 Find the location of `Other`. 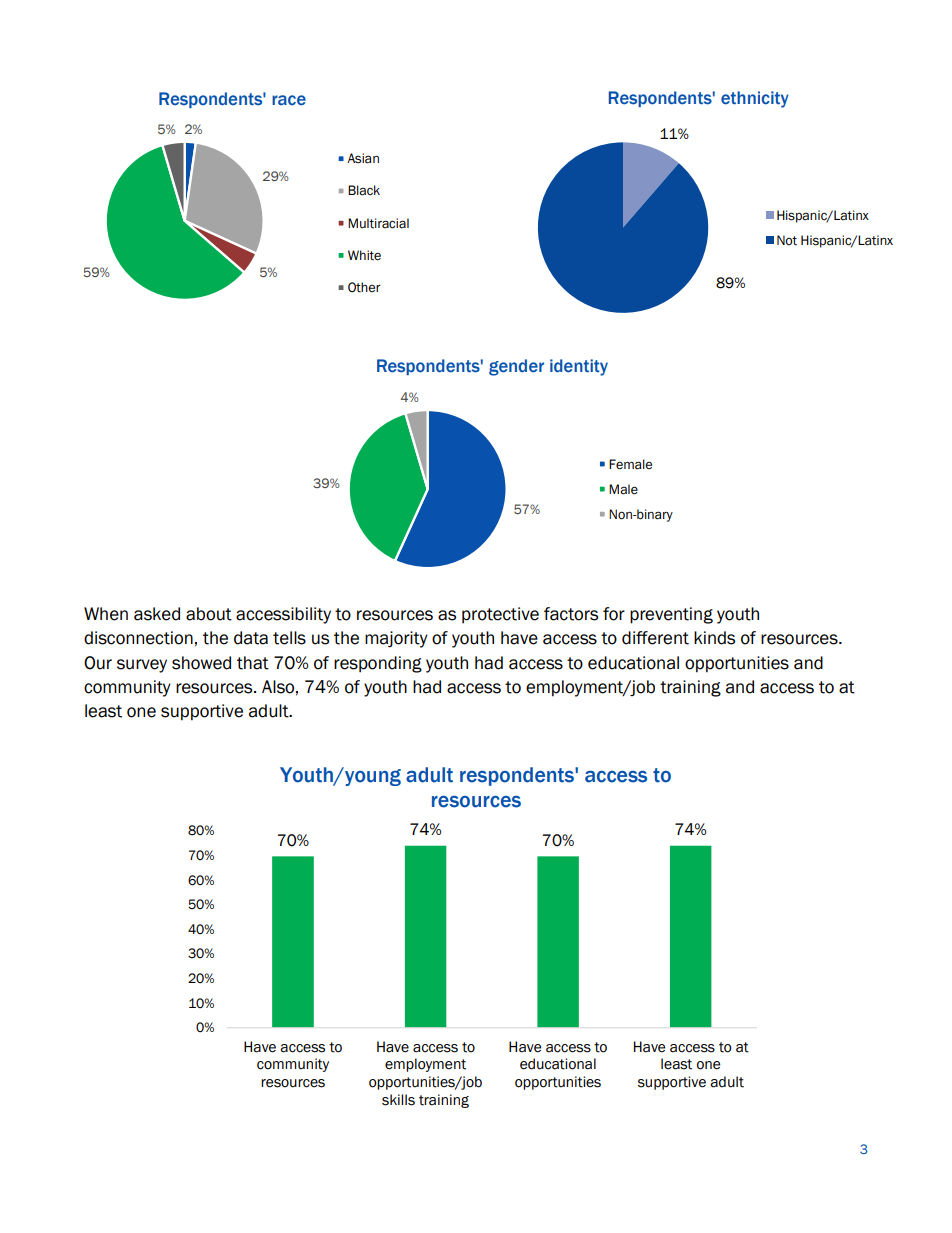

Other is located at coordinates (364, 287).
